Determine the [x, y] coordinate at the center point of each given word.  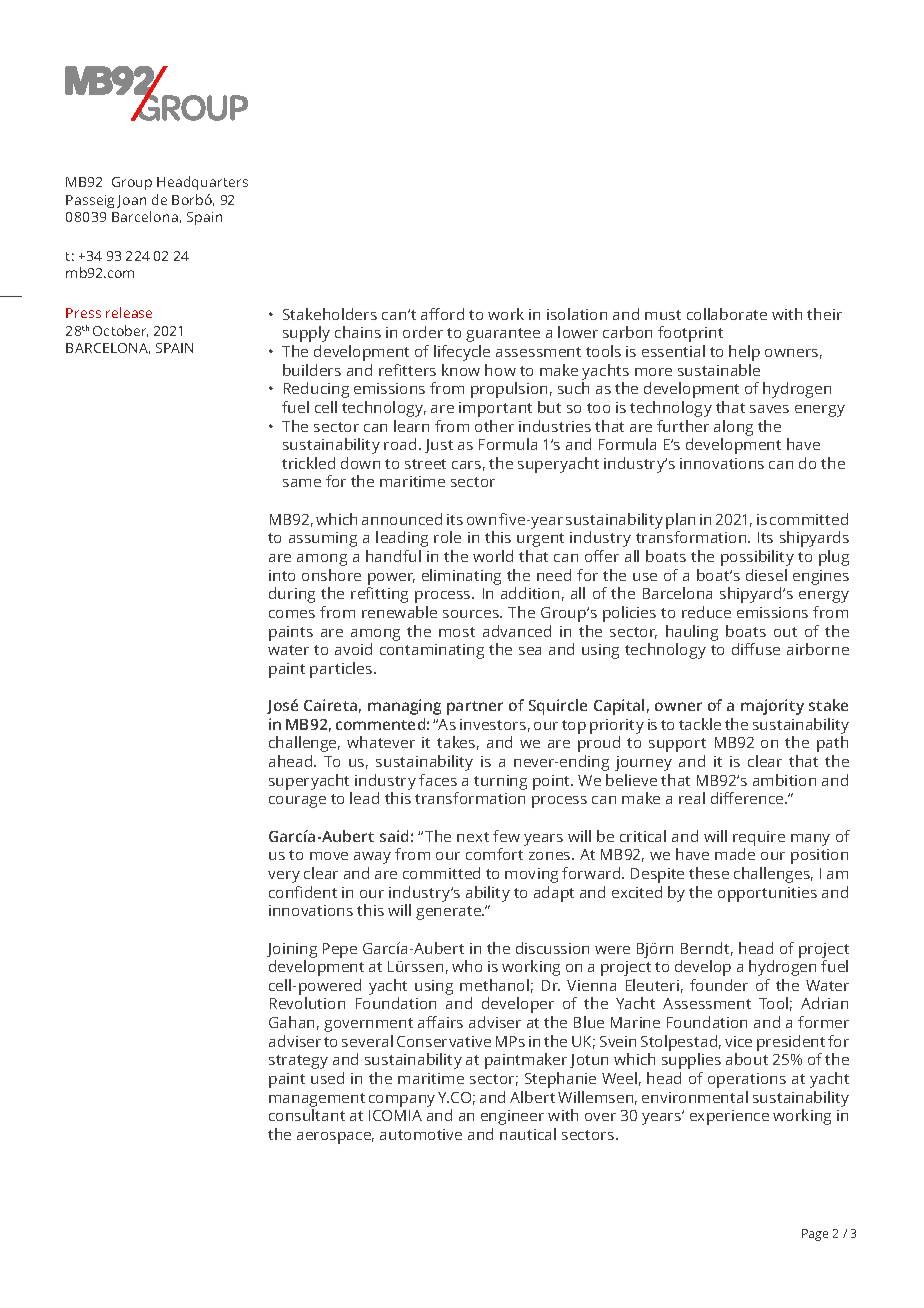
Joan [131, 201]
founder [719, 985]
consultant [307, 1115]
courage [297, 802]
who [467, 966]
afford [442, 314]
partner [475, 708]
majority [772, 707]
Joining [292, 950]
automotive [421, 1134]
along [733, 428]
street [425, 464]
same [302, 483]
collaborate [727, 314]
